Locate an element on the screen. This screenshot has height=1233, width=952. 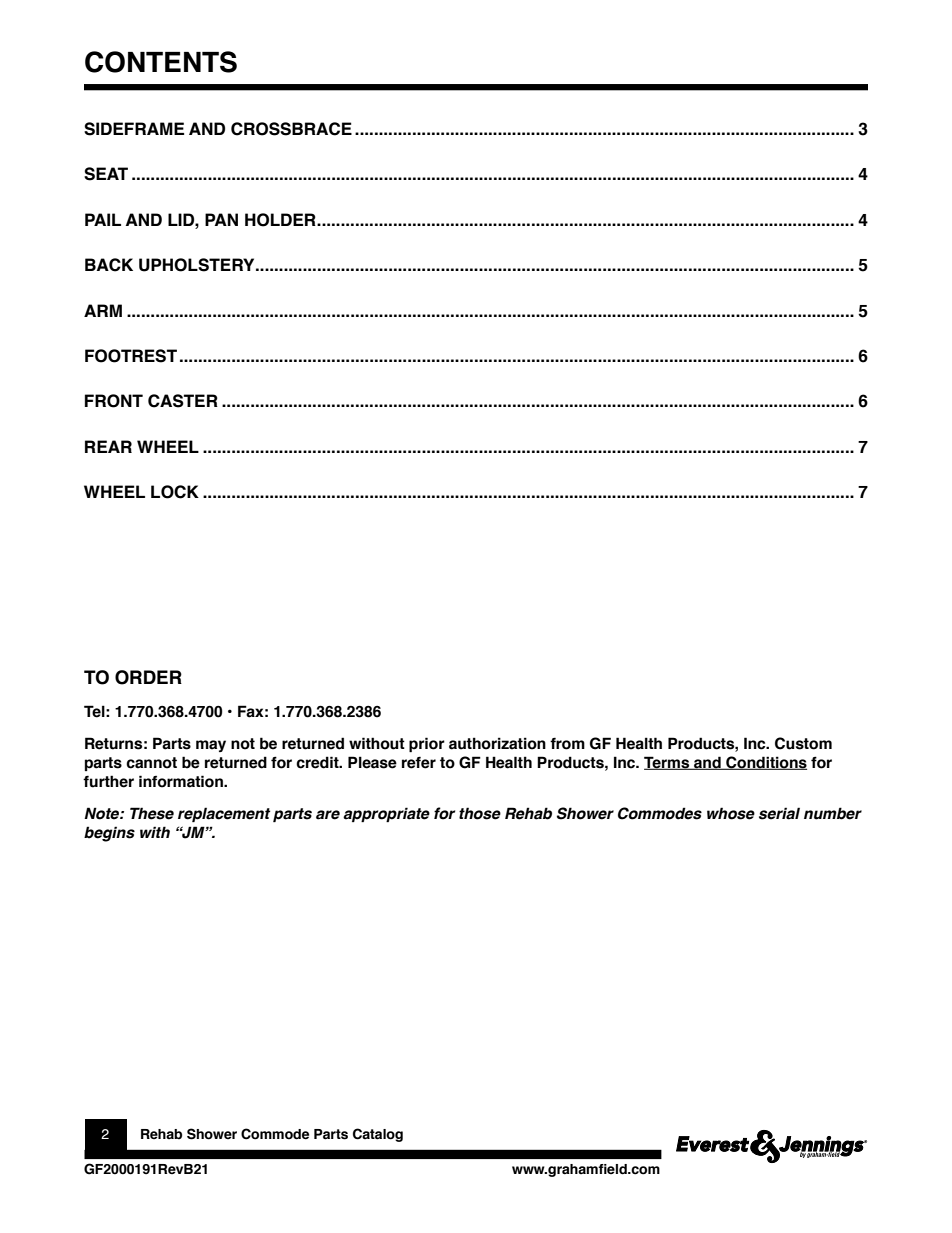
those is located at coordinates (480, 813).
